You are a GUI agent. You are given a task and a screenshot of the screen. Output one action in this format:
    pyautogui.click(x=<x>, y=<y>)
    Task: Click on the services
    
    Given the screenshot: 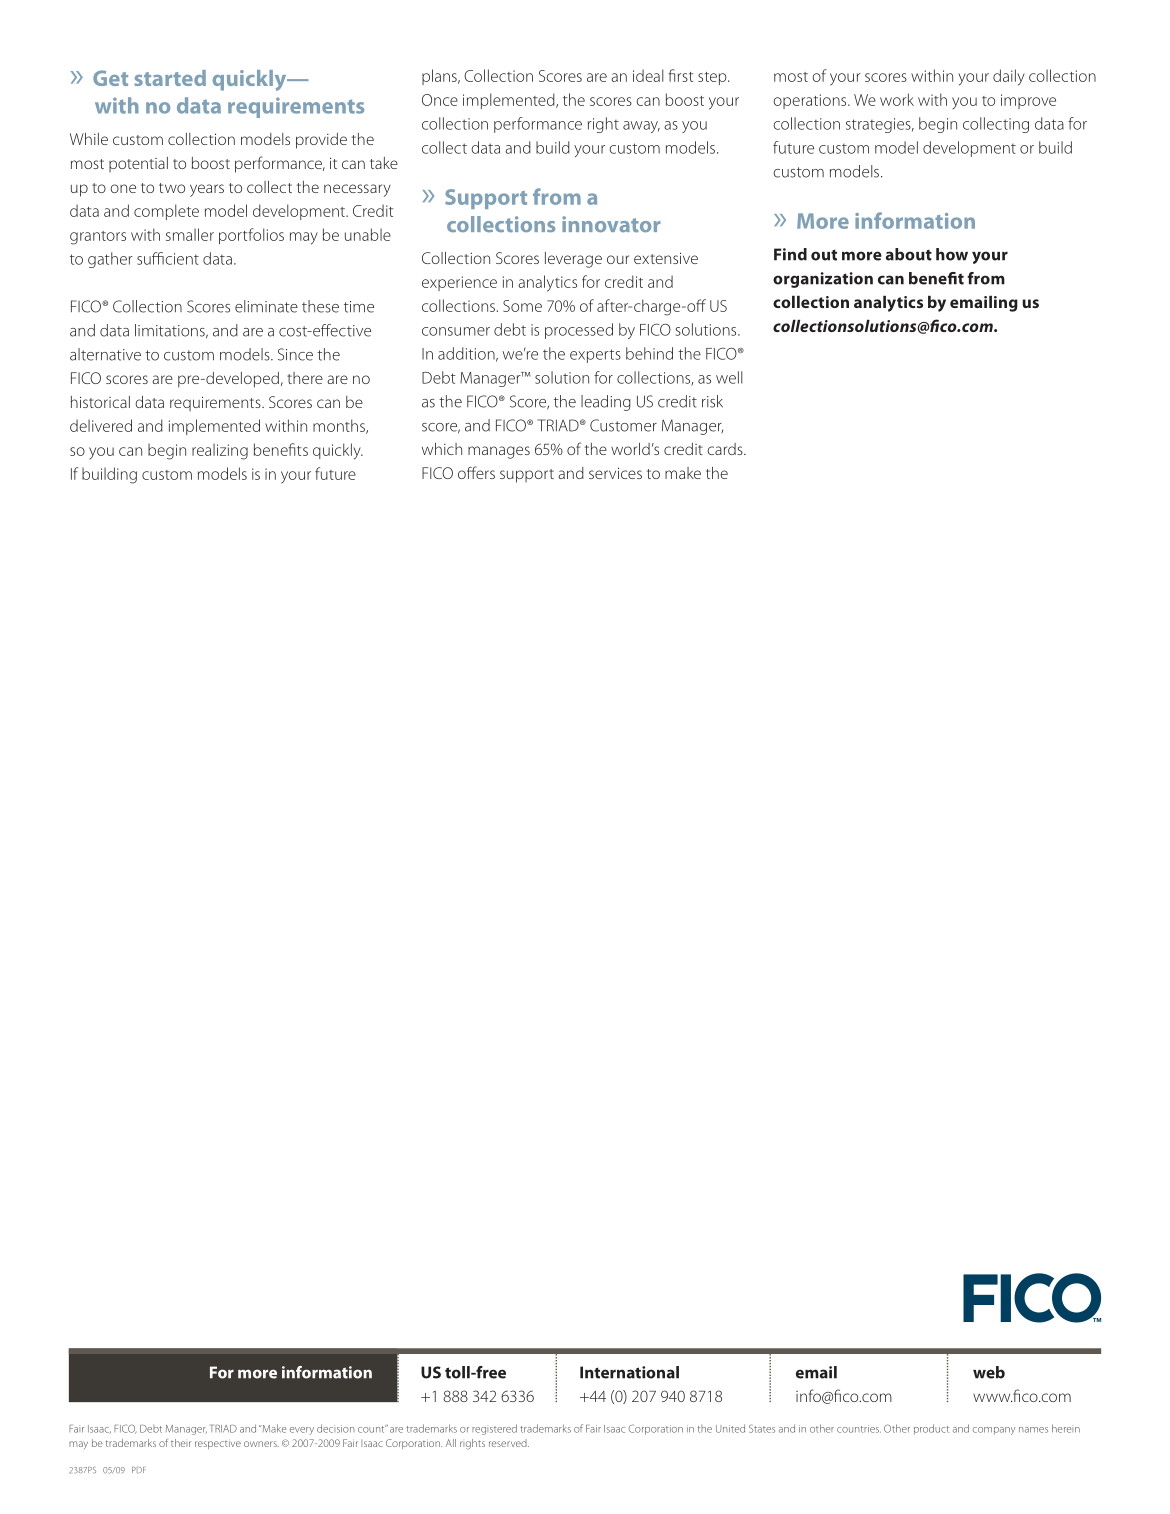 What is the action you would take?
    pyautogui.click(x=615, y=473)
